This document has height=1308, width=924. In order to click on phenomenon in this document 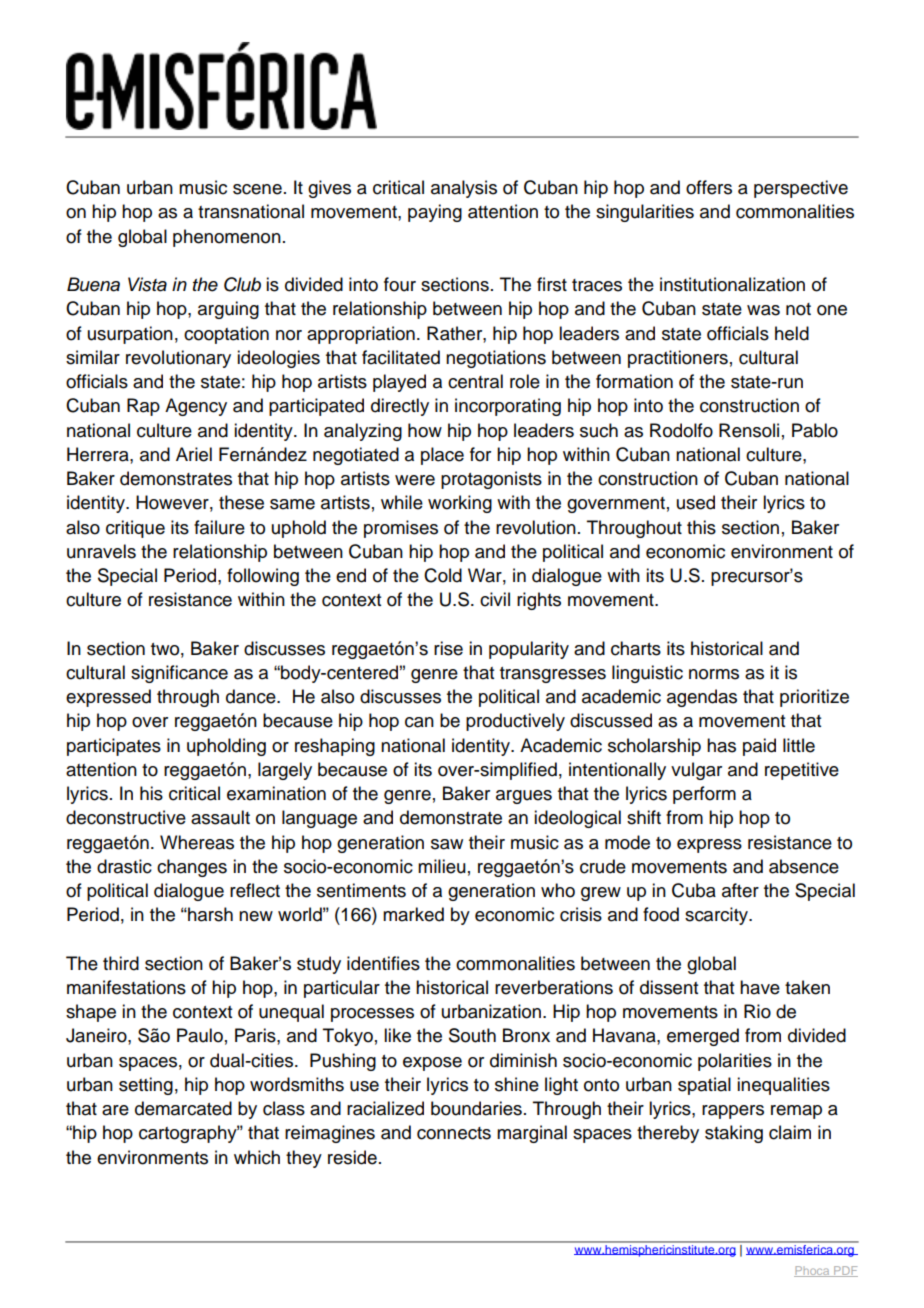, I will do `click(227, 238)`.
